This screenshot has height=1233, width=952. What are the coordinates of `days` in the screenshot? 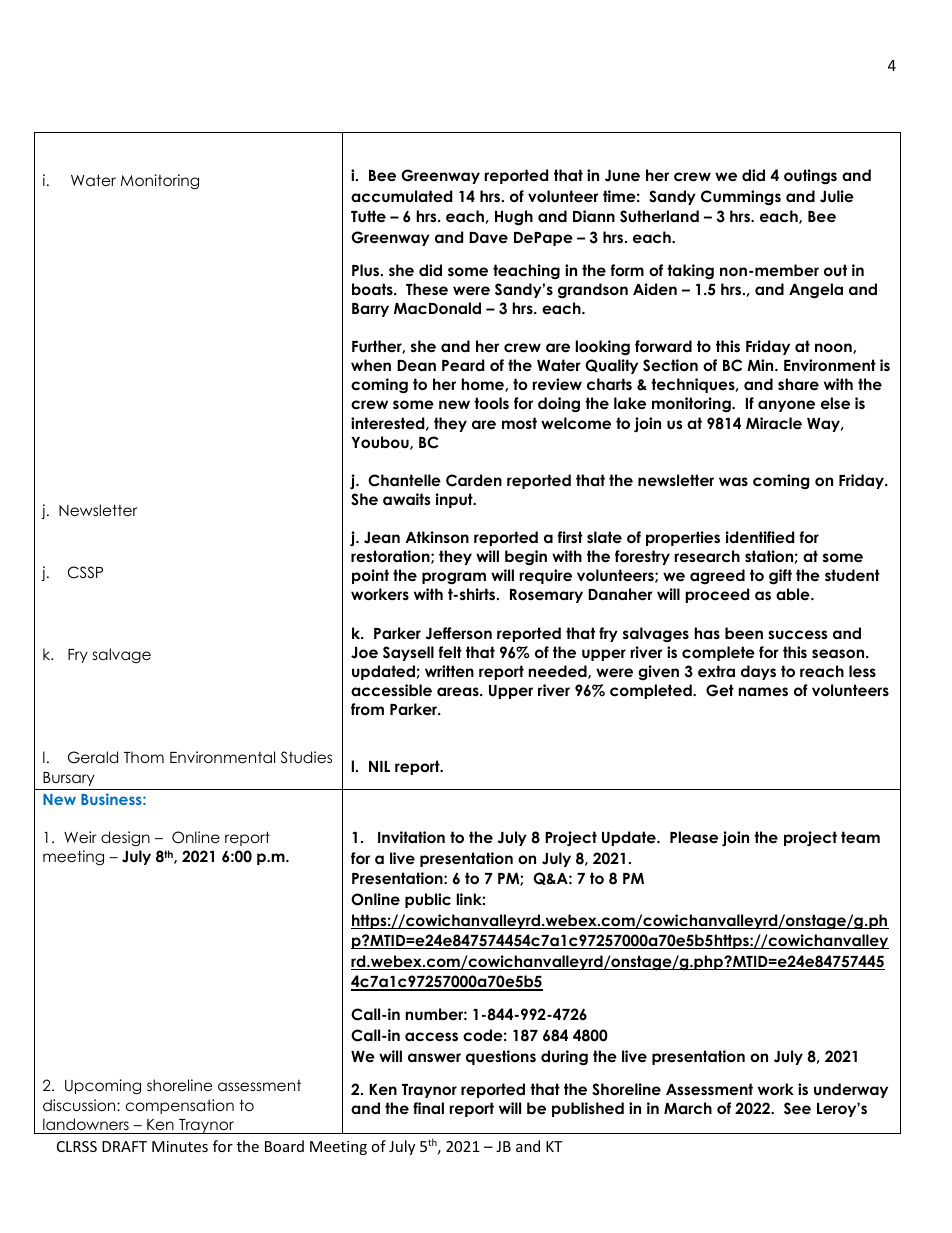 It's located at (758, 672).
